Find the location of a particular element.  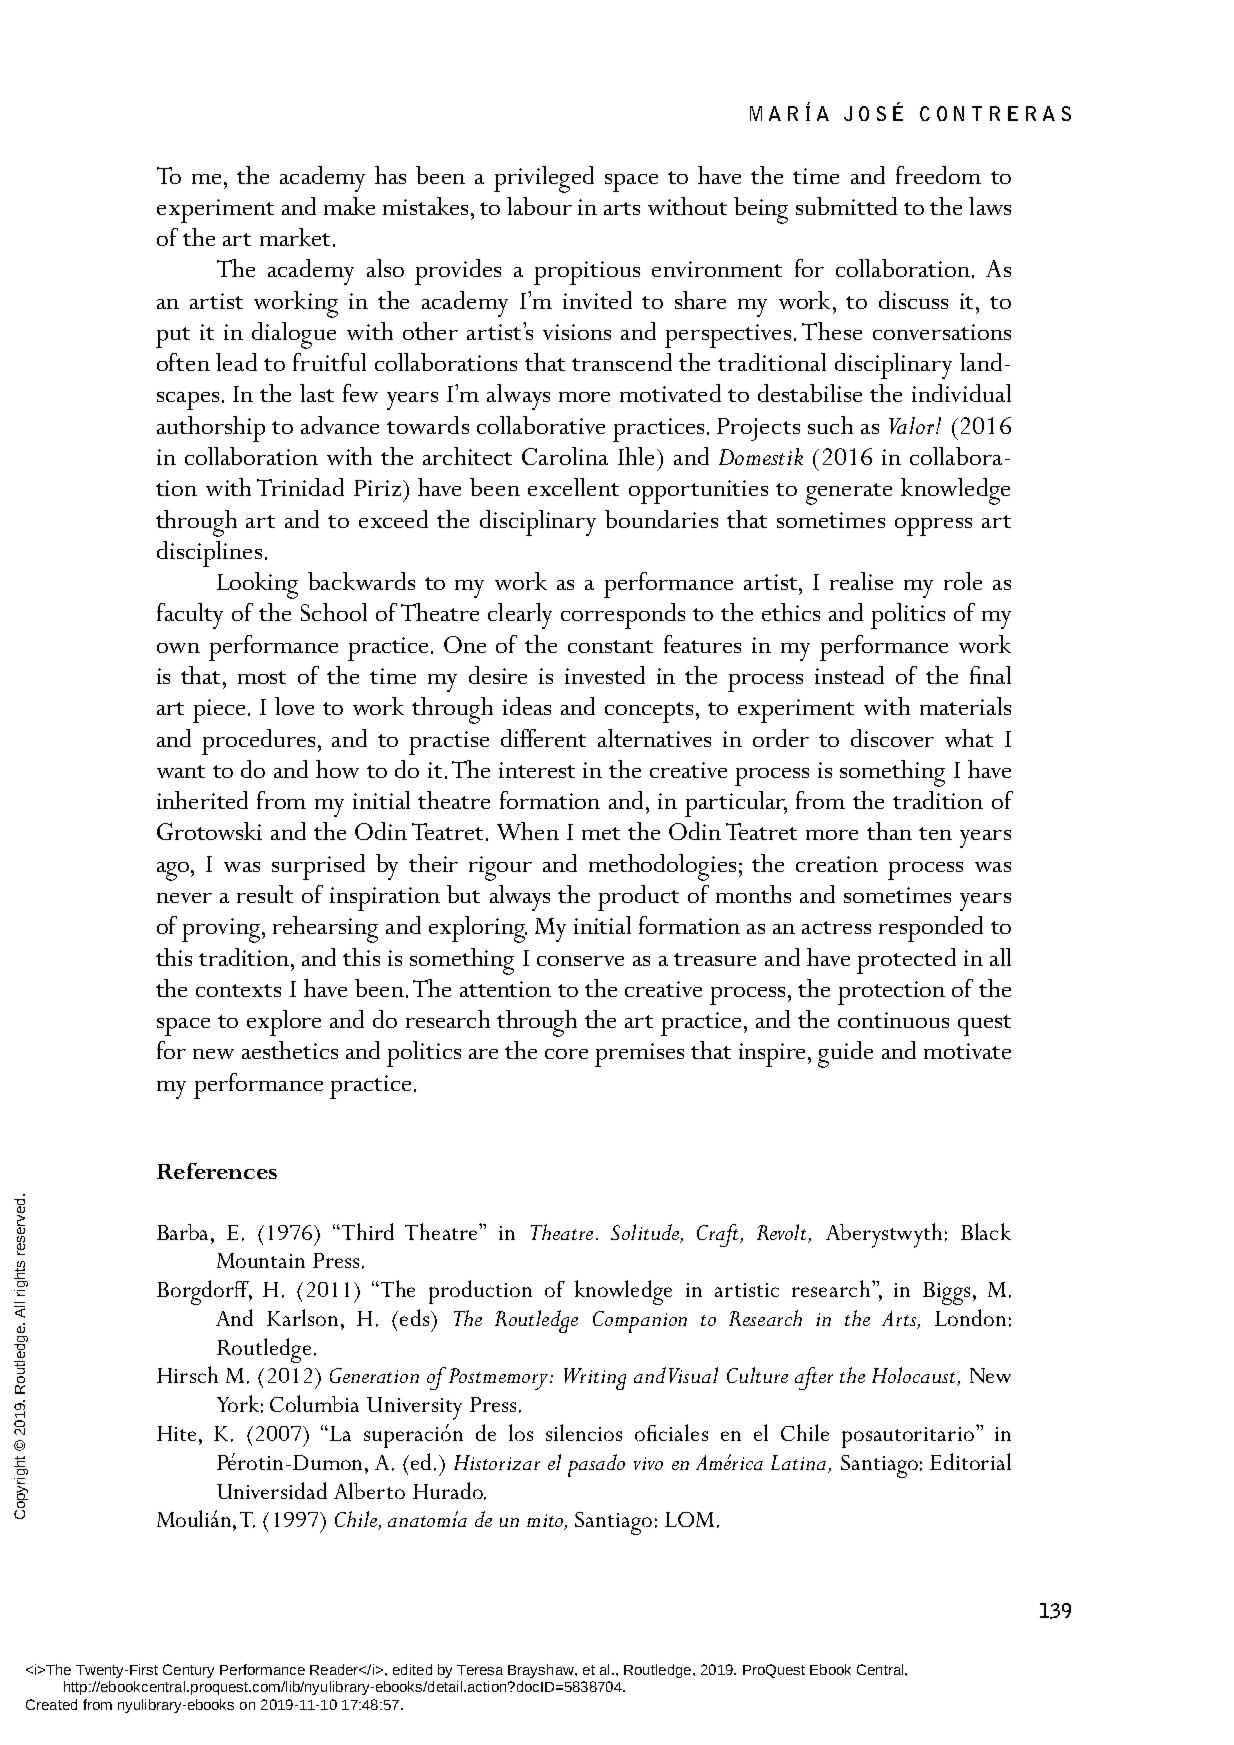

Barba is located at coordinates (184, 1232).
